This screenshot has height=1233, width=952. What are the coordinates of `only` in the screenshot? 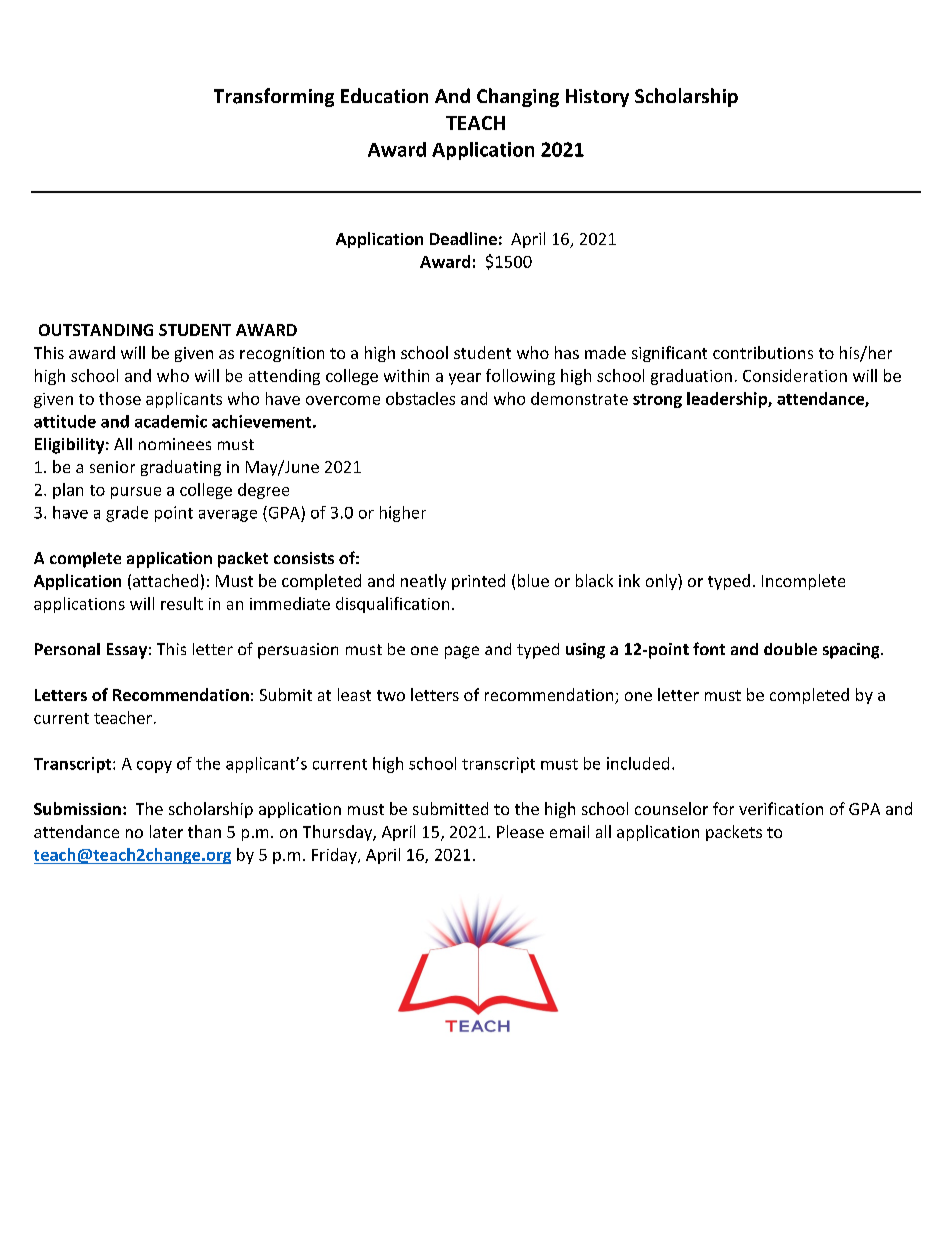 It's located at (662, 582).
